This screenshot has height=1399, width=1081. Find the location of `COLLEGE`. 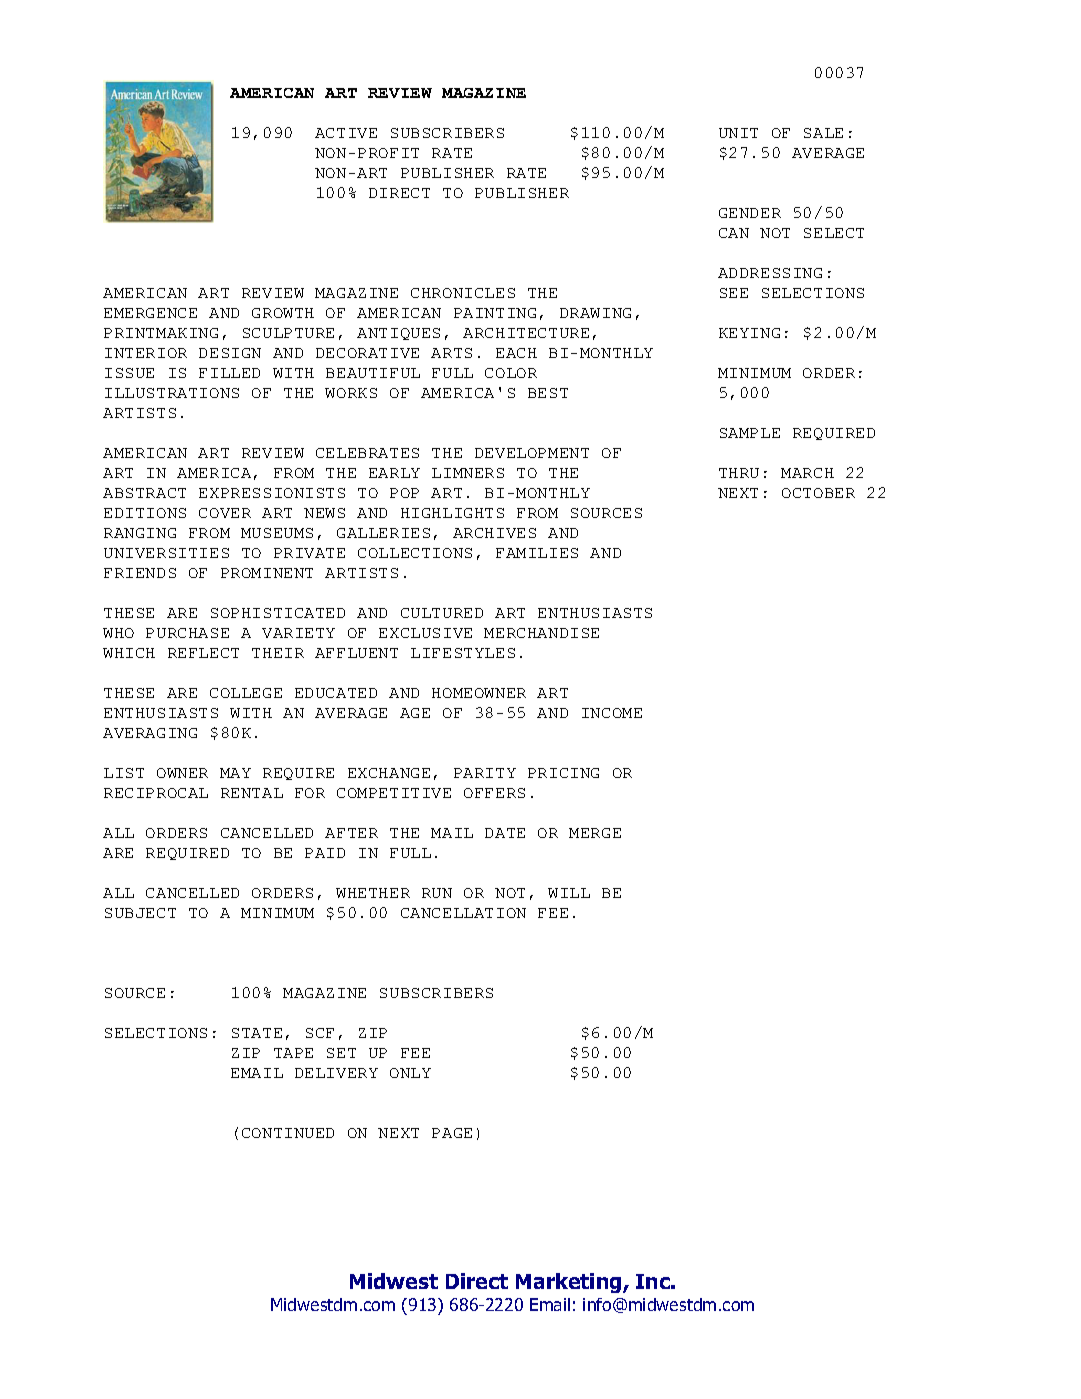

COLLEGE is located at coordinates (246, 693).
